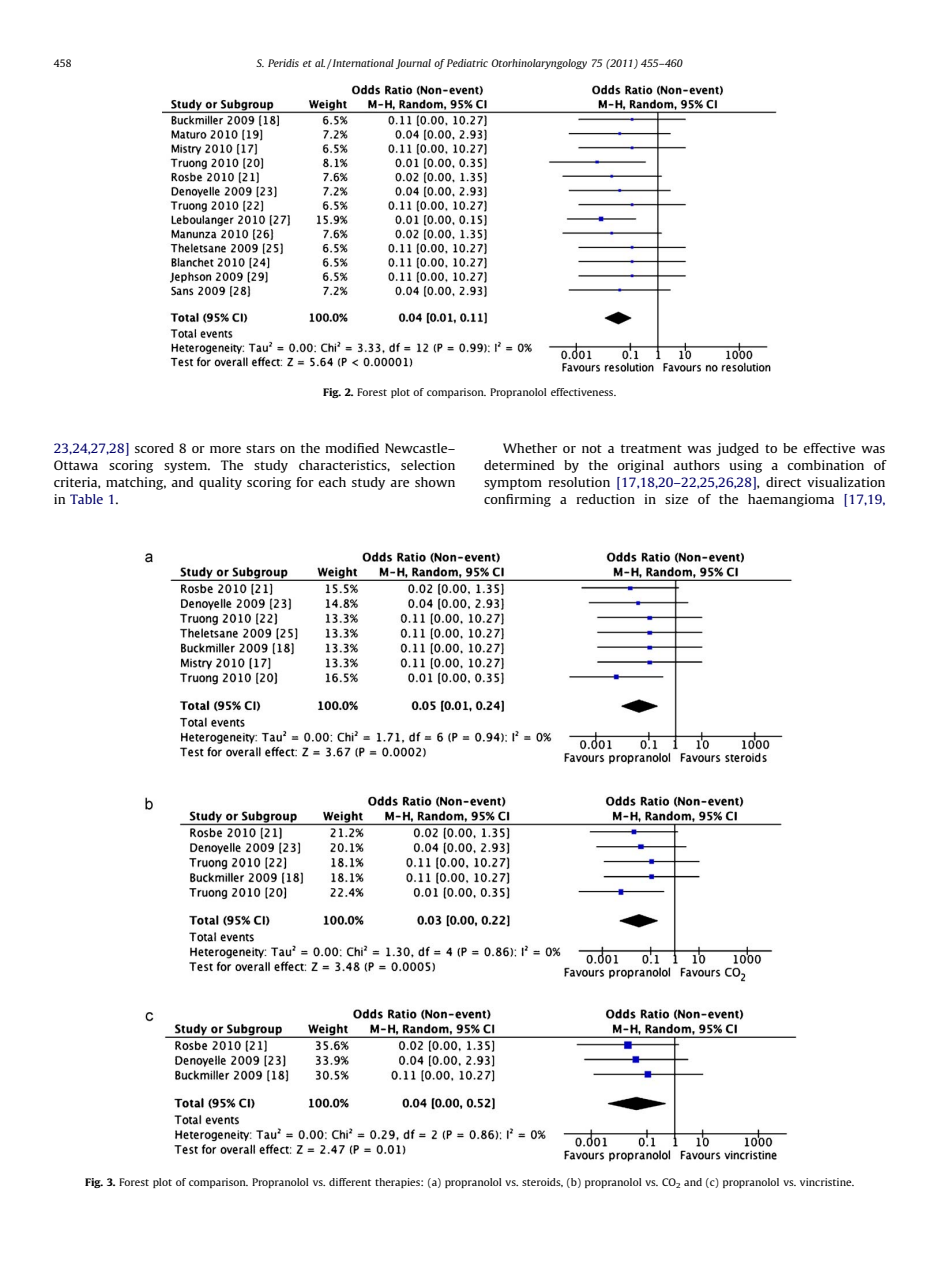  What do you see at coordinates (513, 484) in the document?
I see `symptom` at bounding box center [513, 484].
